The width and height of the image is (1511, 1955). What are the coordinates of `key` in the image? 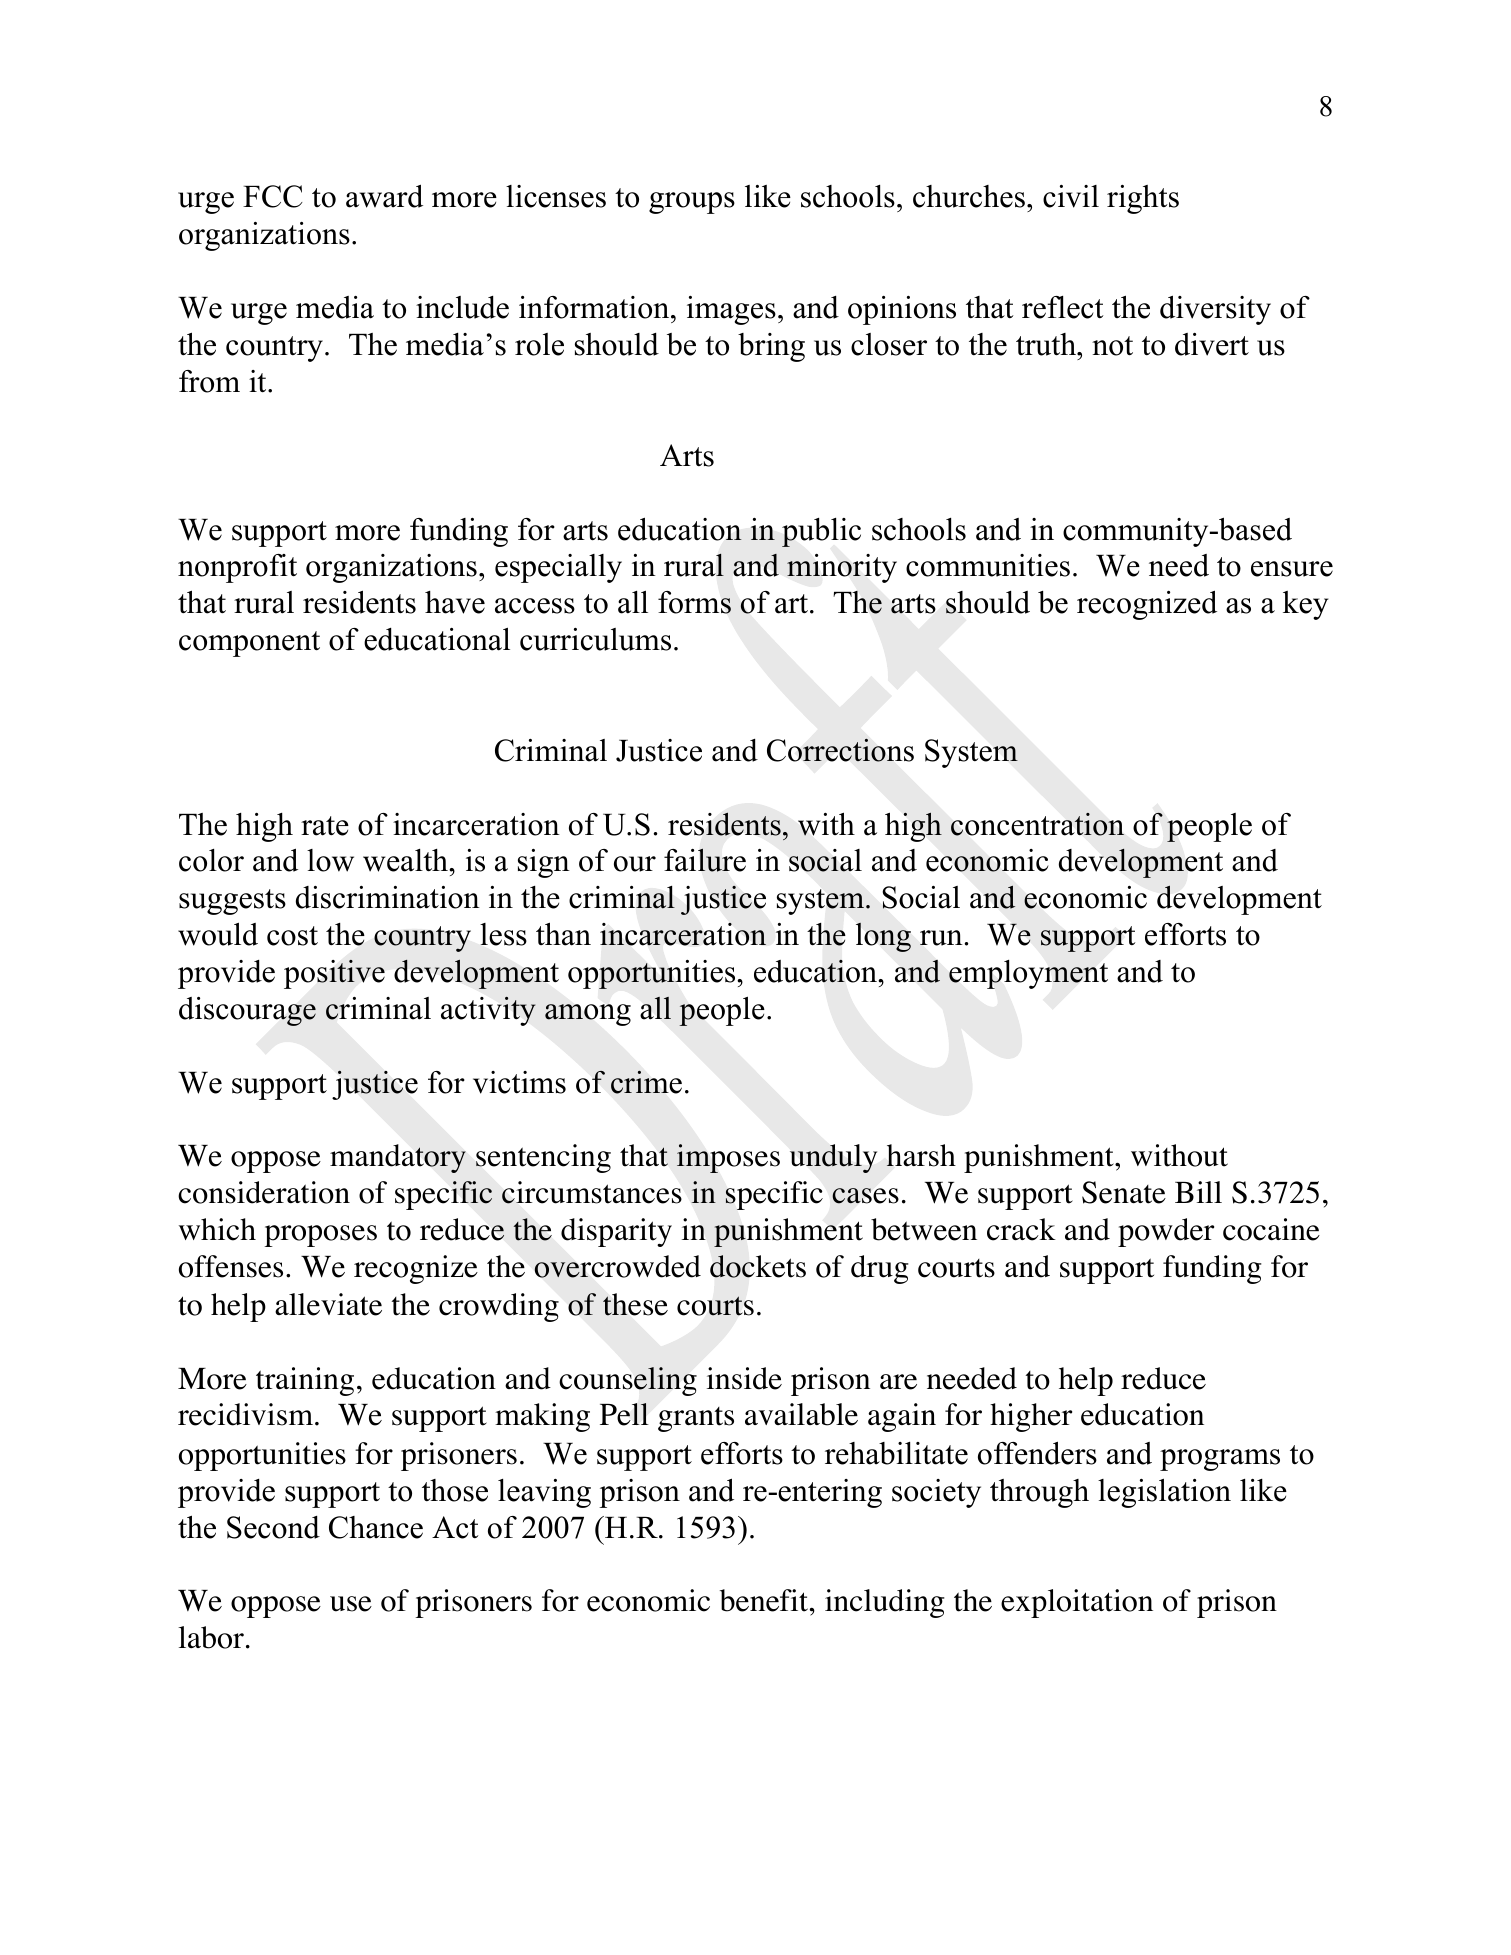 It's located at (1305, 605).
